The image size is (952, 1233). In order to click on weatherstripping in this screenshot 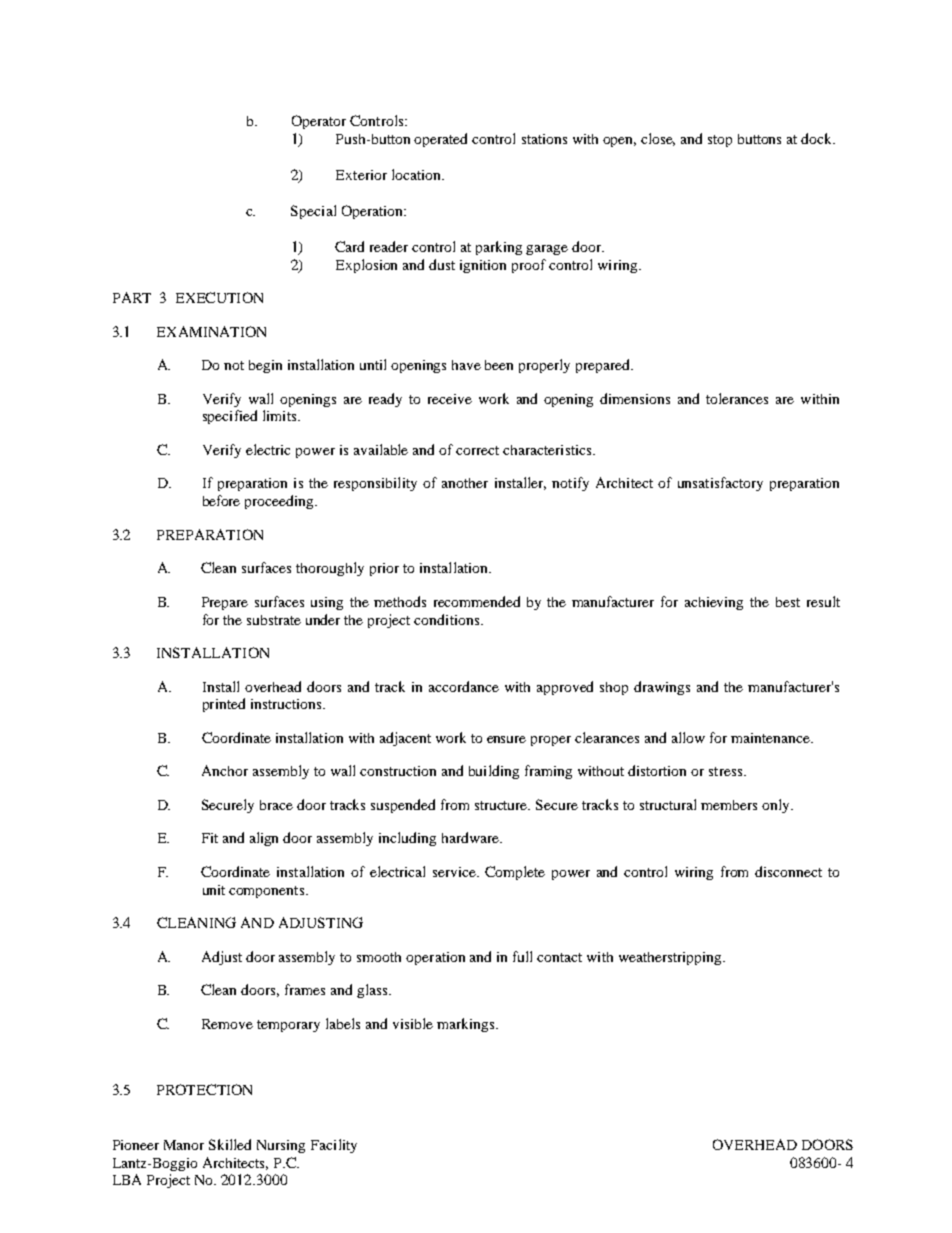, I will do `click(671, 958)`.
